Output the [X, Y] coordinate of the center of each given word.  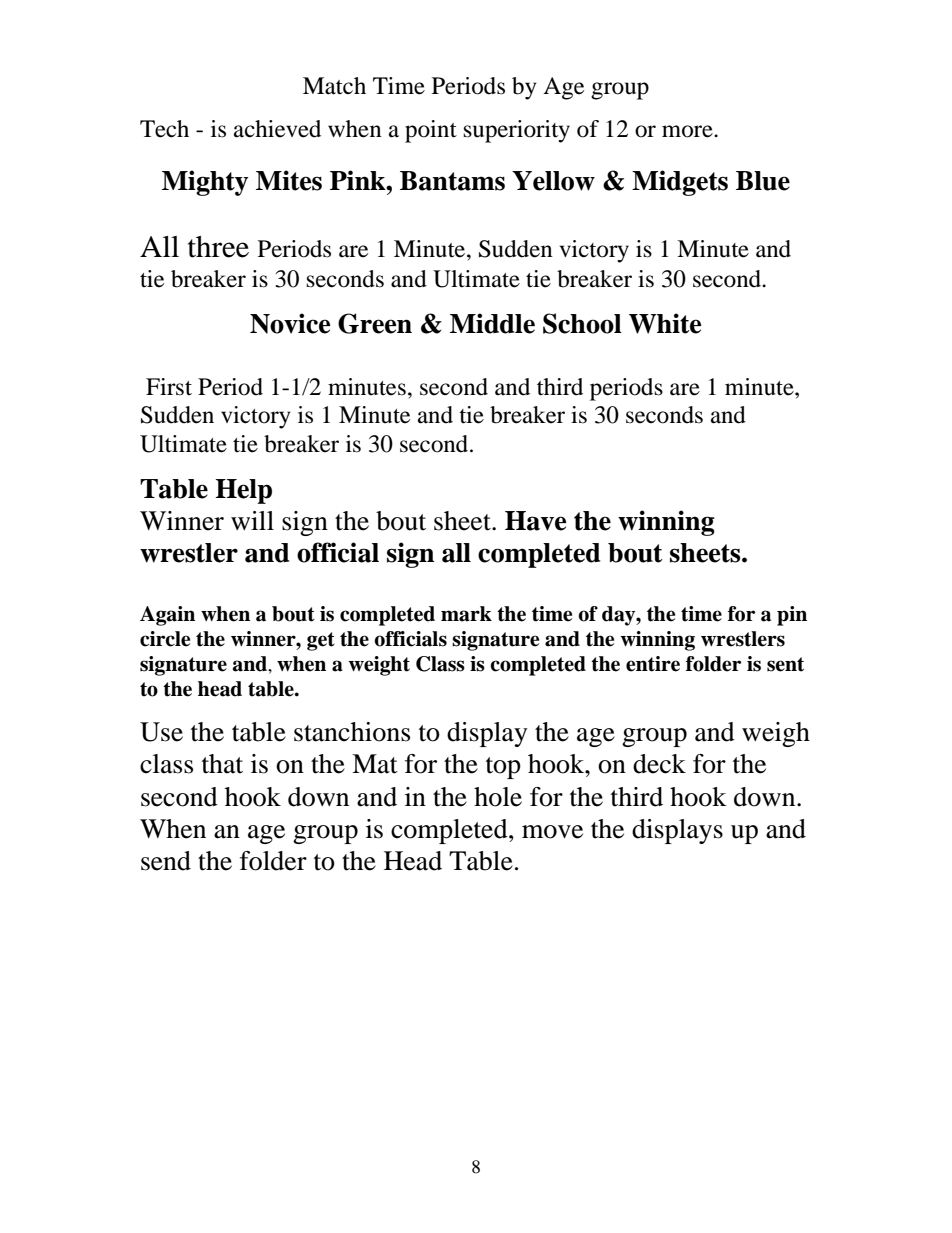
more [688, 131]
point [431, 131]
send [166, 861]
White [665, 323]
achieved [277, 129]
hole [498, 797]
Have [535, 521]
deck [659, 764]
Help [243, 491]
